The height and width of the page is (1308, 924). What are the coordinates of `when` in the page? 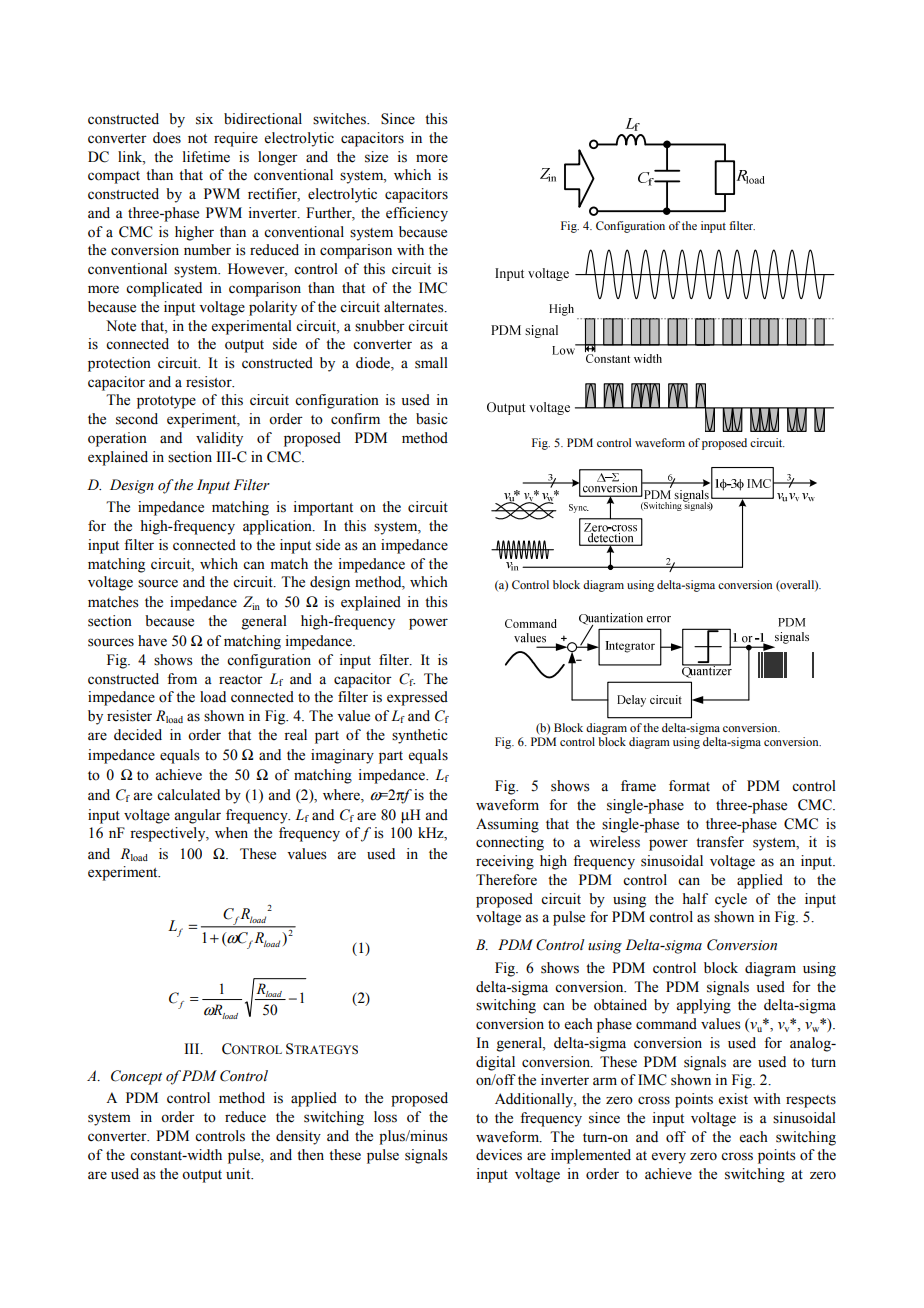 It's located at (231, 833).
